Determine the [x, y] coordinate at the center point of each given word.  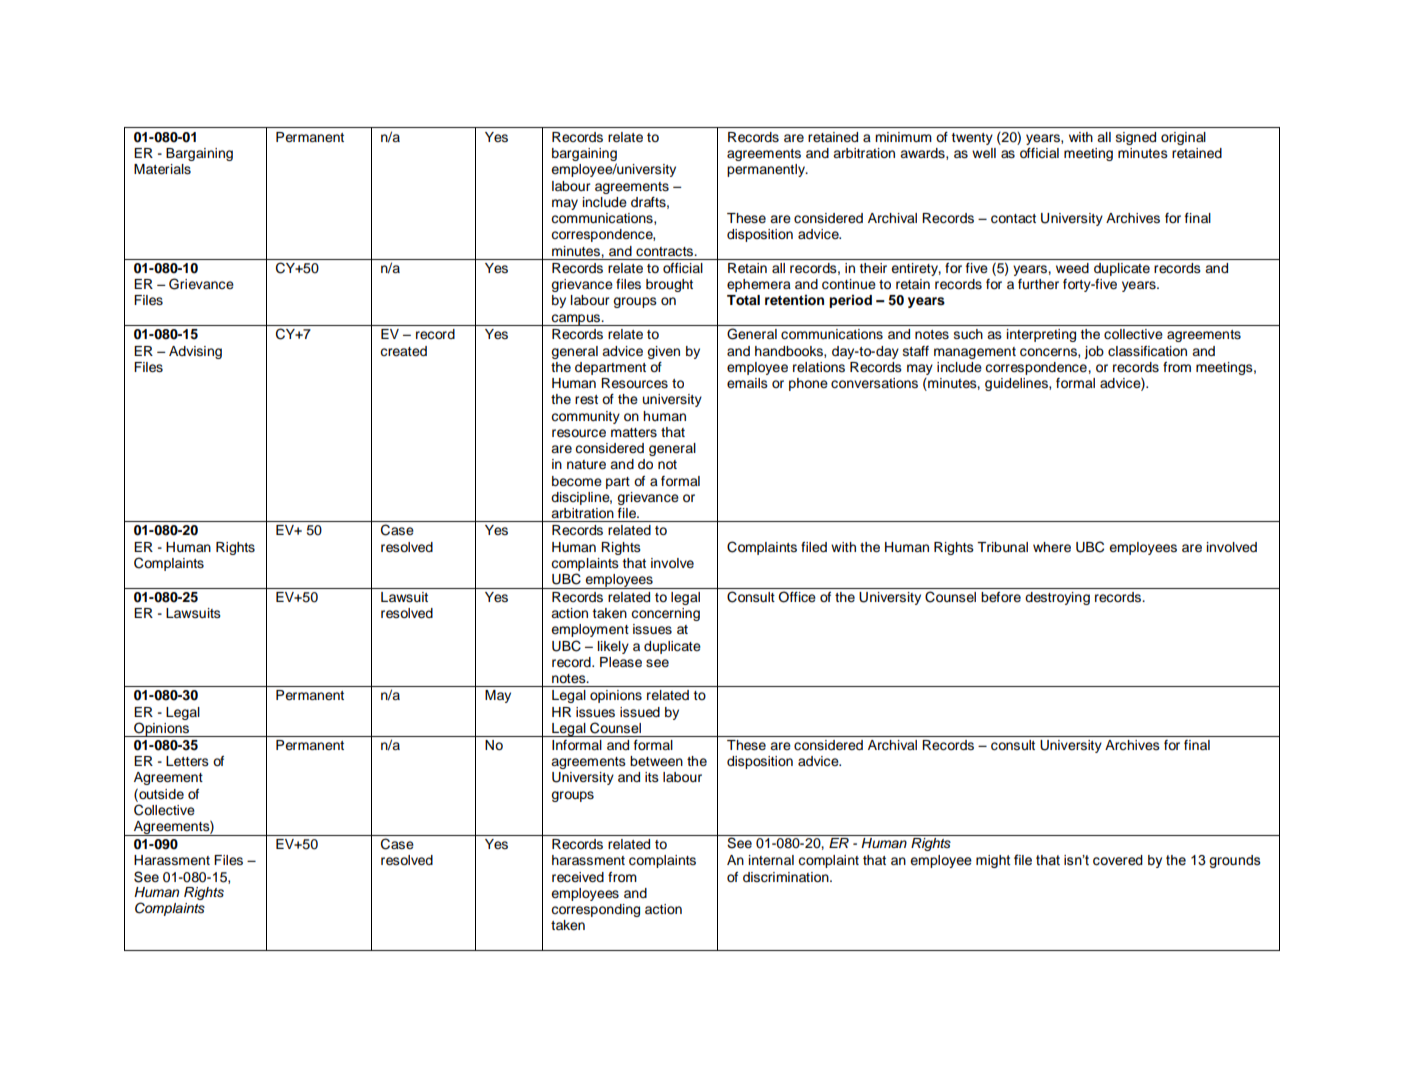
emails [747, 383]
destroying [1057, 598]
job [1094, 352]
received [578, 877]
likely [613, 647]
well [984, 153]
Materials [162, 169]
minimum [903, 137]
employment [590, 630]
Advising [195, 352]
